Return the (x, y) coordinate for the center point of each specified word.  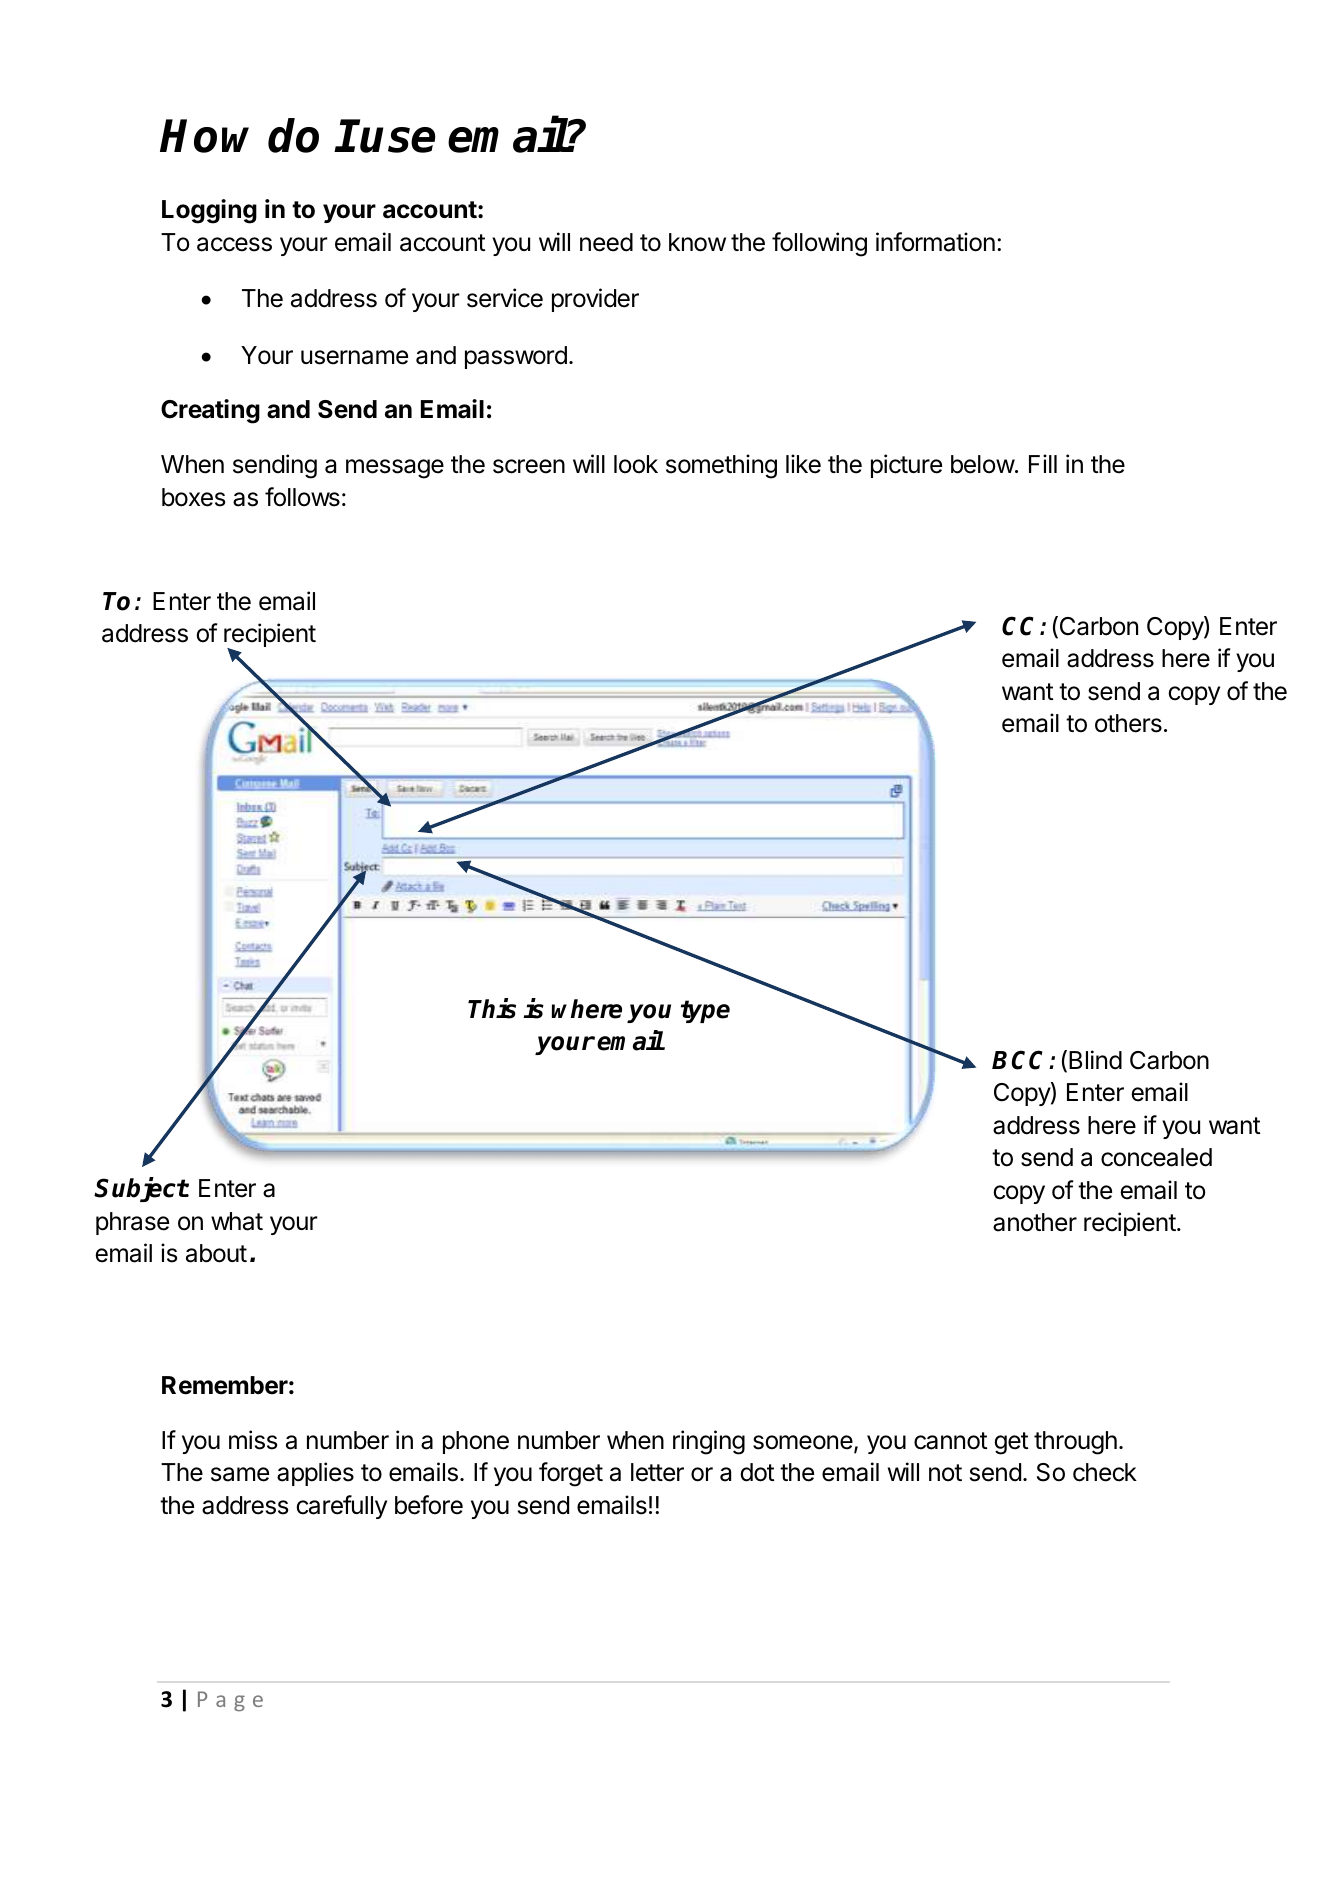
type (705, 1011)
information (935, 242)
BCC (1021, 1060)
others (1128, 723)
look (636, 464)
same (240, 1474)
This (492, 1008)
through (1075, 1443)
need (606, 242)
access (234, 244)
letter (657, 1472)
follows (302, 497)
